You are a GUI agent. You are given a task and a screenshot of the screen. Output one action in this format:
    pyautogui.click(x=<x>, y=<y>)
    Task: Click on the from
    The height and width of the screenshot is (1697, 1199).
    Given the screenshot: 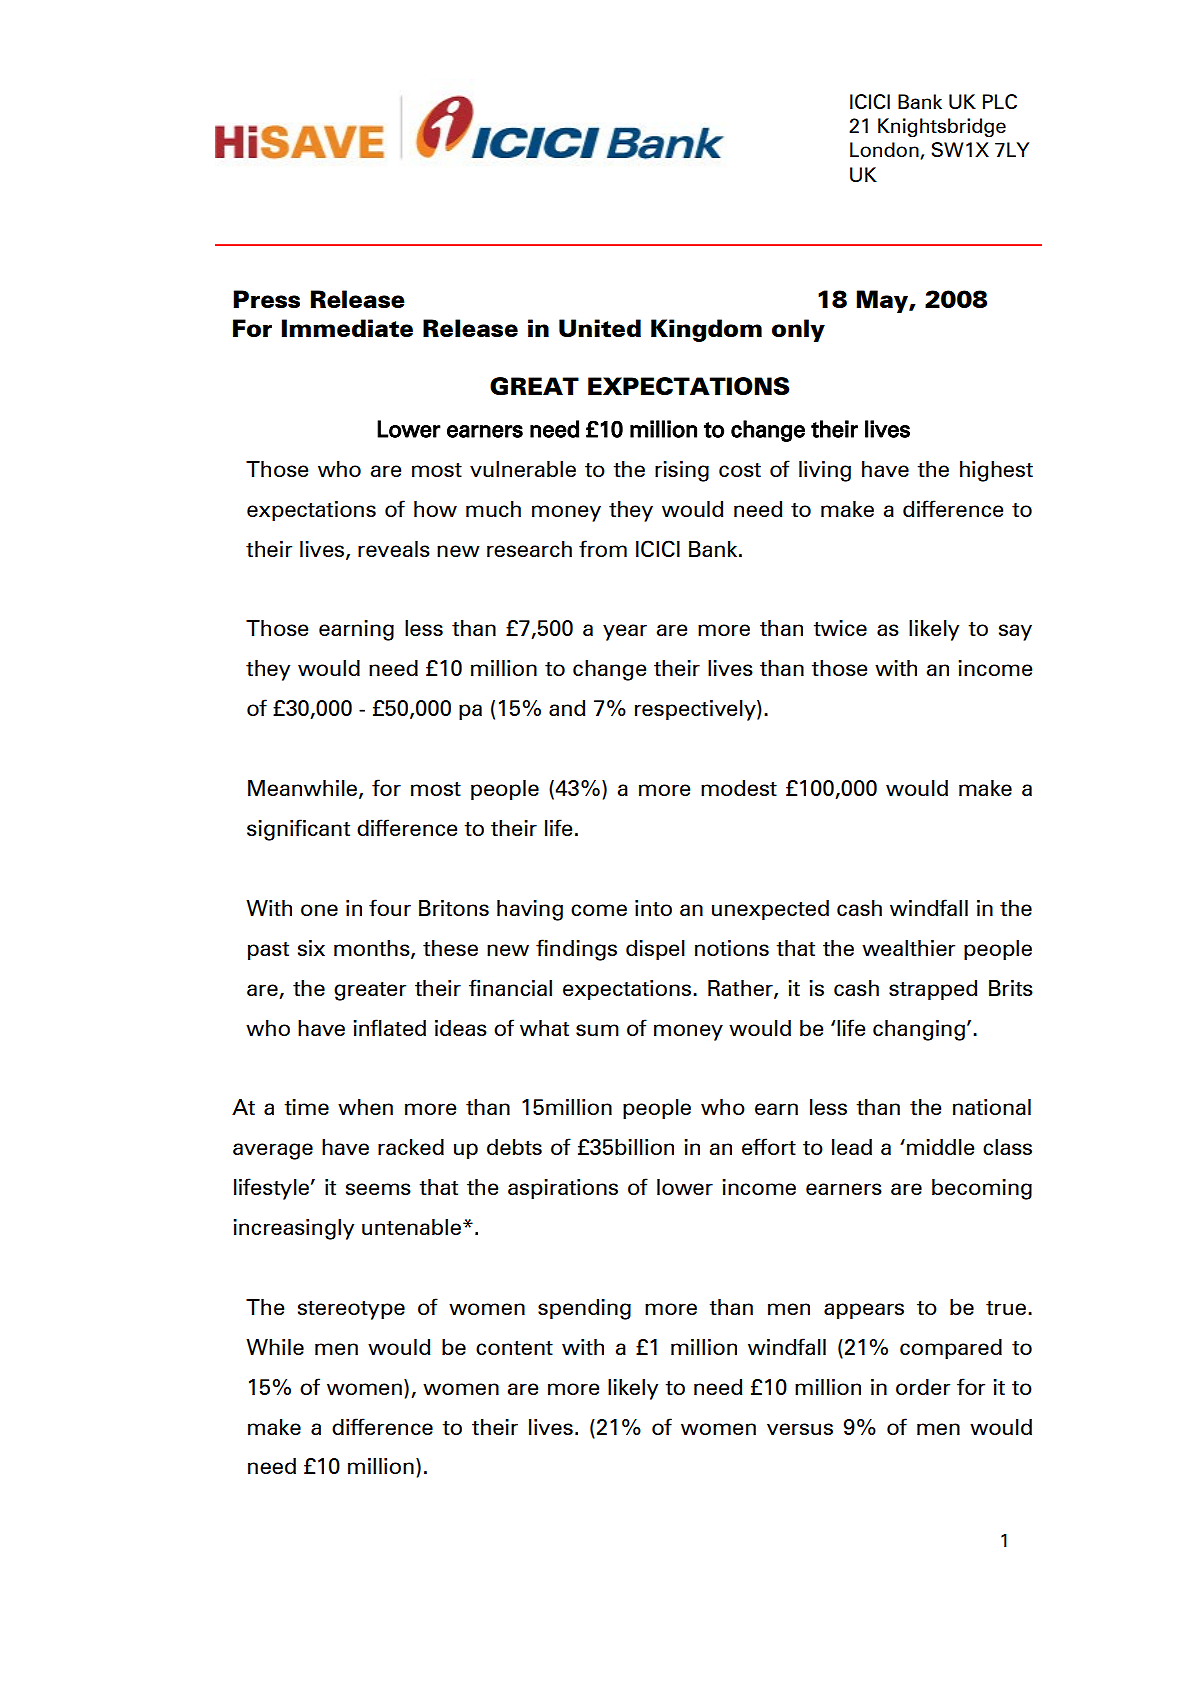 What is the action you would take?
    pyautogui.click(x=603, y=548)
